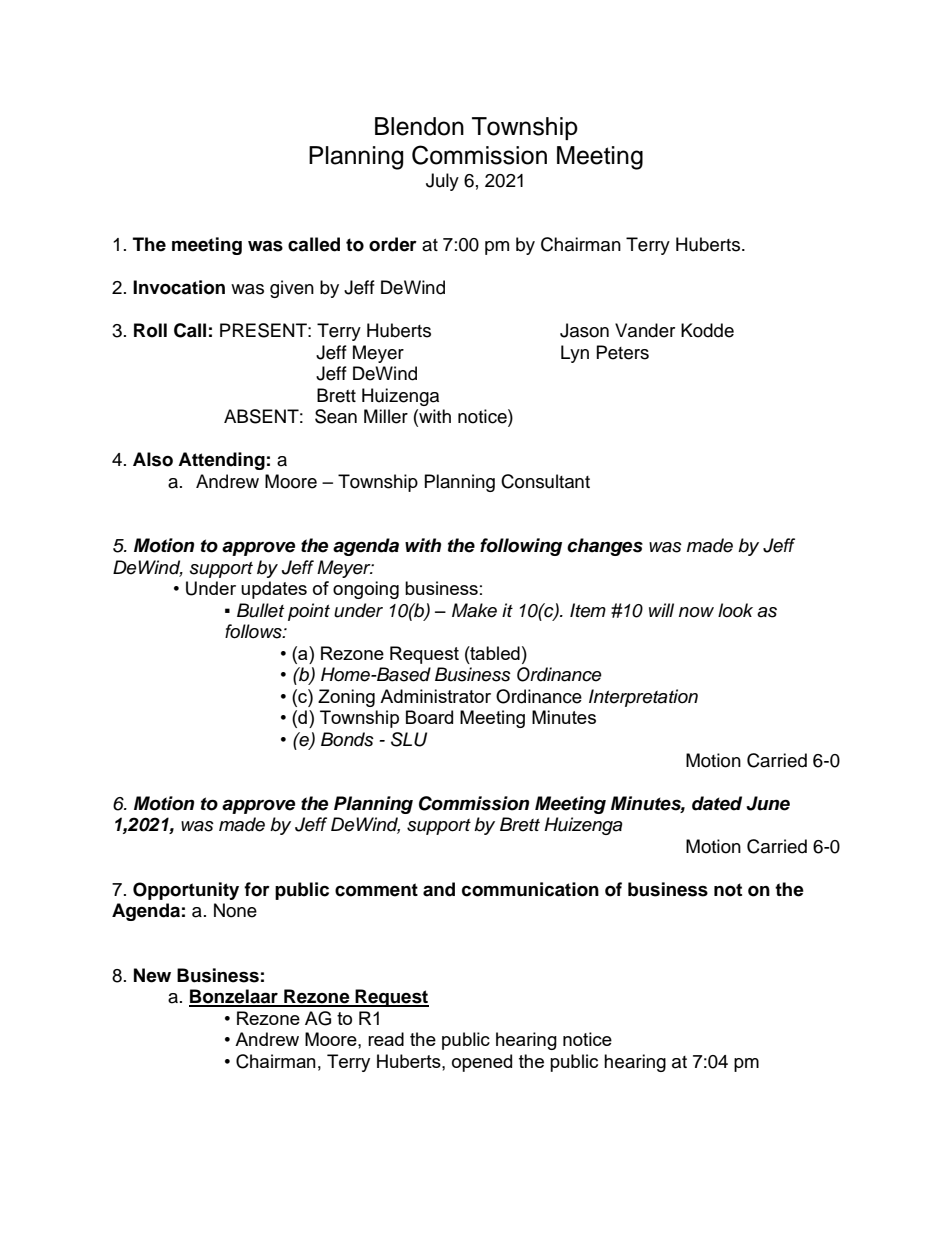  Describe the element at coordinates (442, 182) in the document. I see `July` at that location.
